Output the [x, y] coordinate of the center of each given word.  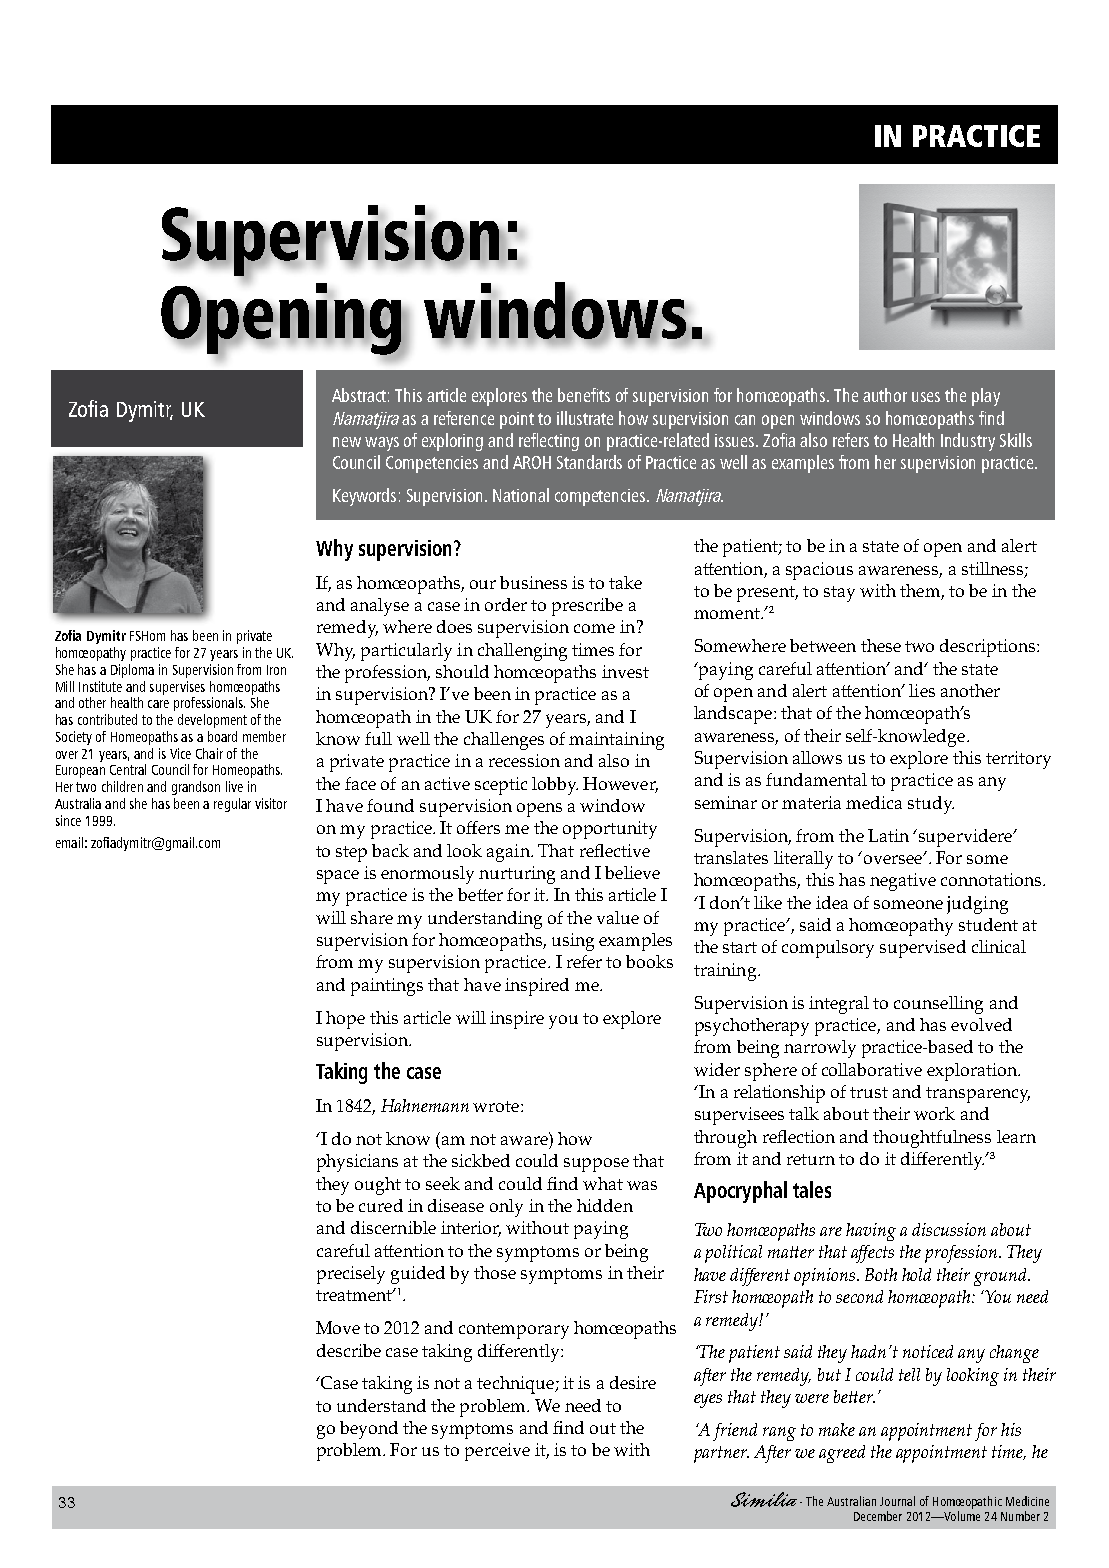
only [506, 1208]
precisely [351, 1275]
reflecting [549, 442]
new [347, 442]
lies [922, 690]
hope [345, 1020]
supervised [923, 949]
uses [926, 397]
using [573, 942]
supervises [177, 688]
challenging [522, 652]
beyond [369, 1430]
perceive [497, 1452]
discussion [949, 1229]
